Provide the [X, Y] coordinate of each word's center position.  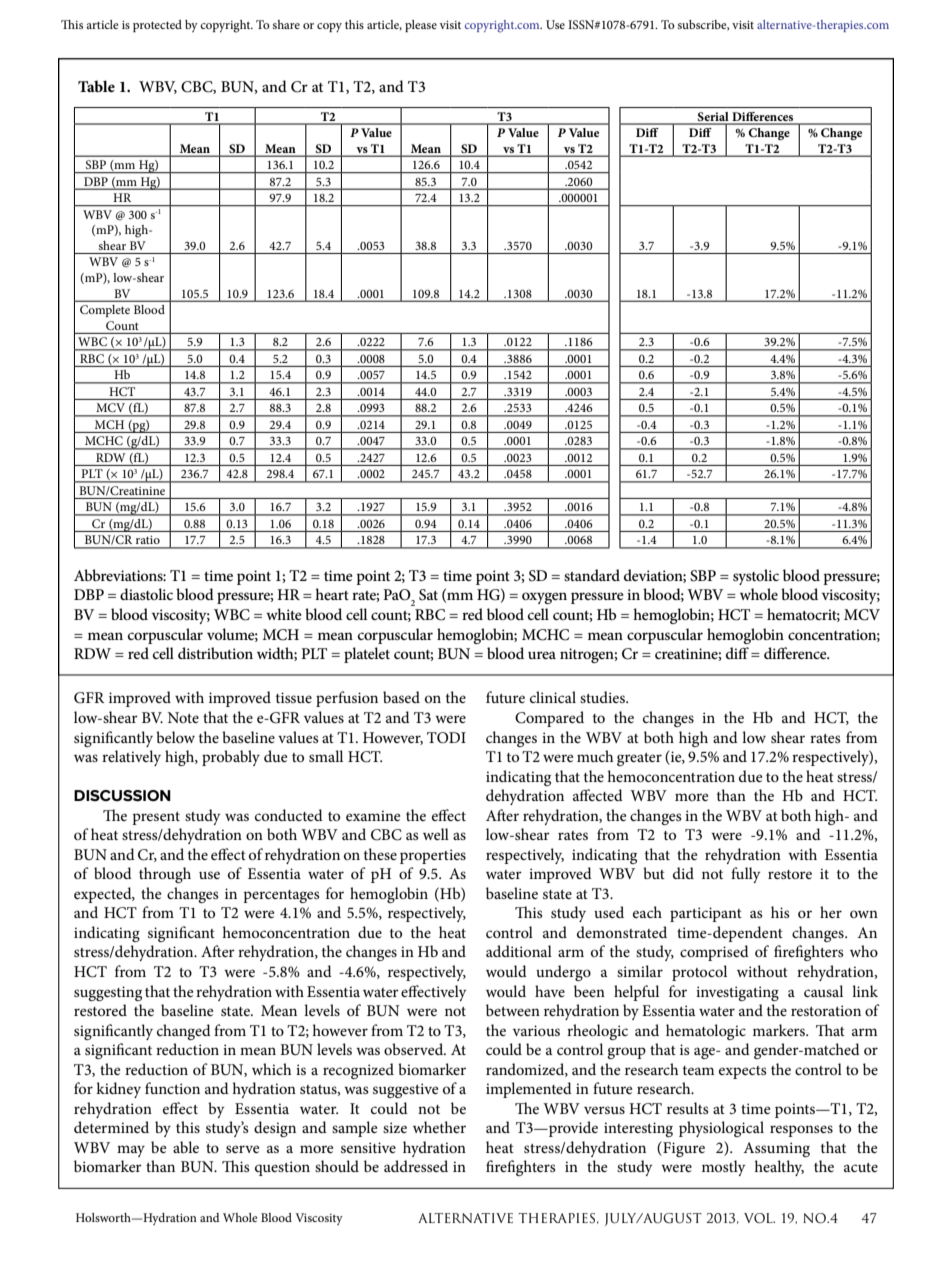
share [286, 24]
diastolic [146, 594]
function [172, 1088]
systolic [756, 577]
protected [157, 26]
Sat [428, 595]
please [421, 26]
